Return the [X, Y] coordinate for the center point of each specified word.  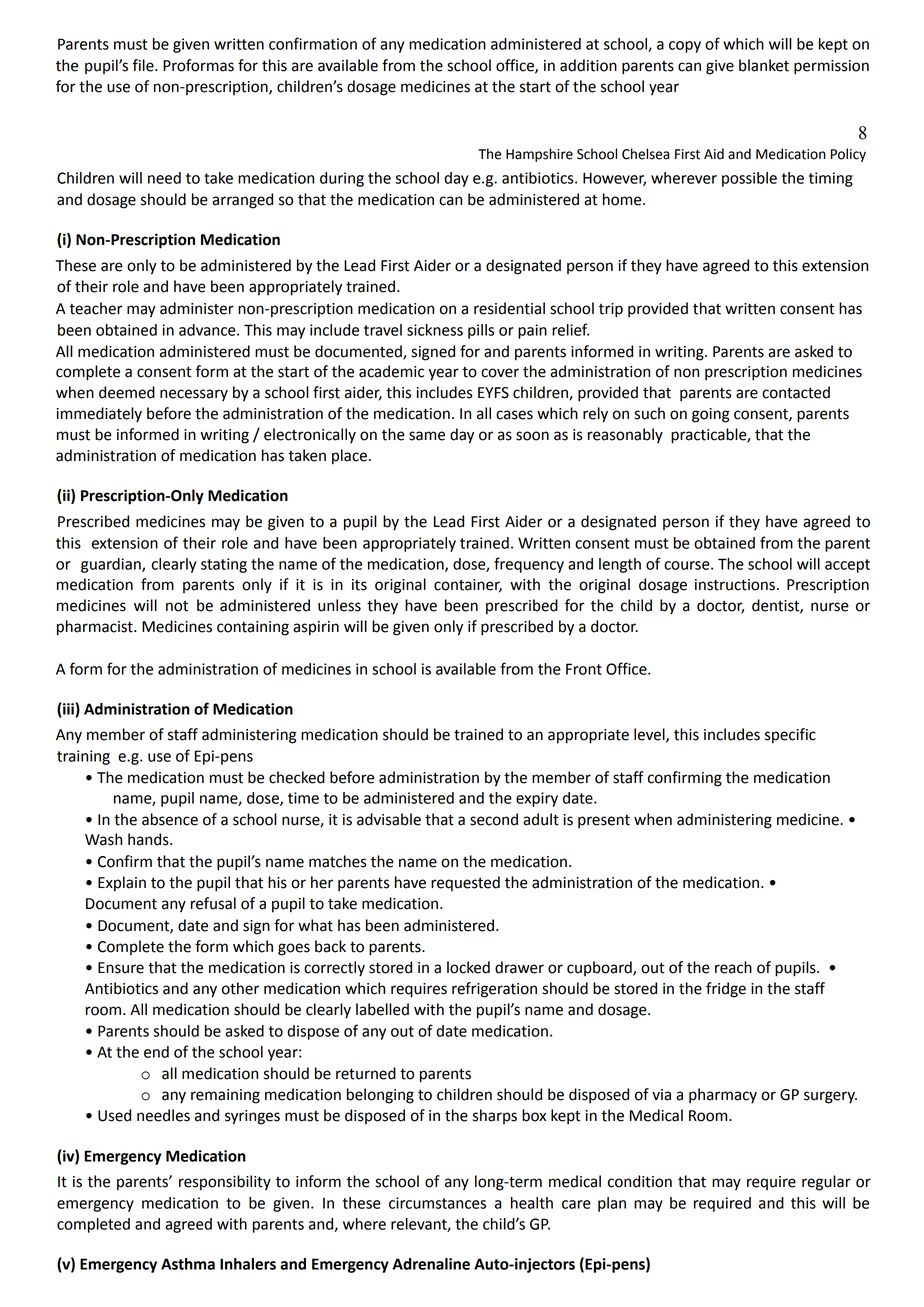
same [427, 436]
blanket [764, 65]
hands [149, 839]
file [144, 65]
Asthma [188, 1264]
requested [465, 884]
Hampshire [539, 155]
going [711, 415]
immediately [99, 415]
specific [790, 736]
